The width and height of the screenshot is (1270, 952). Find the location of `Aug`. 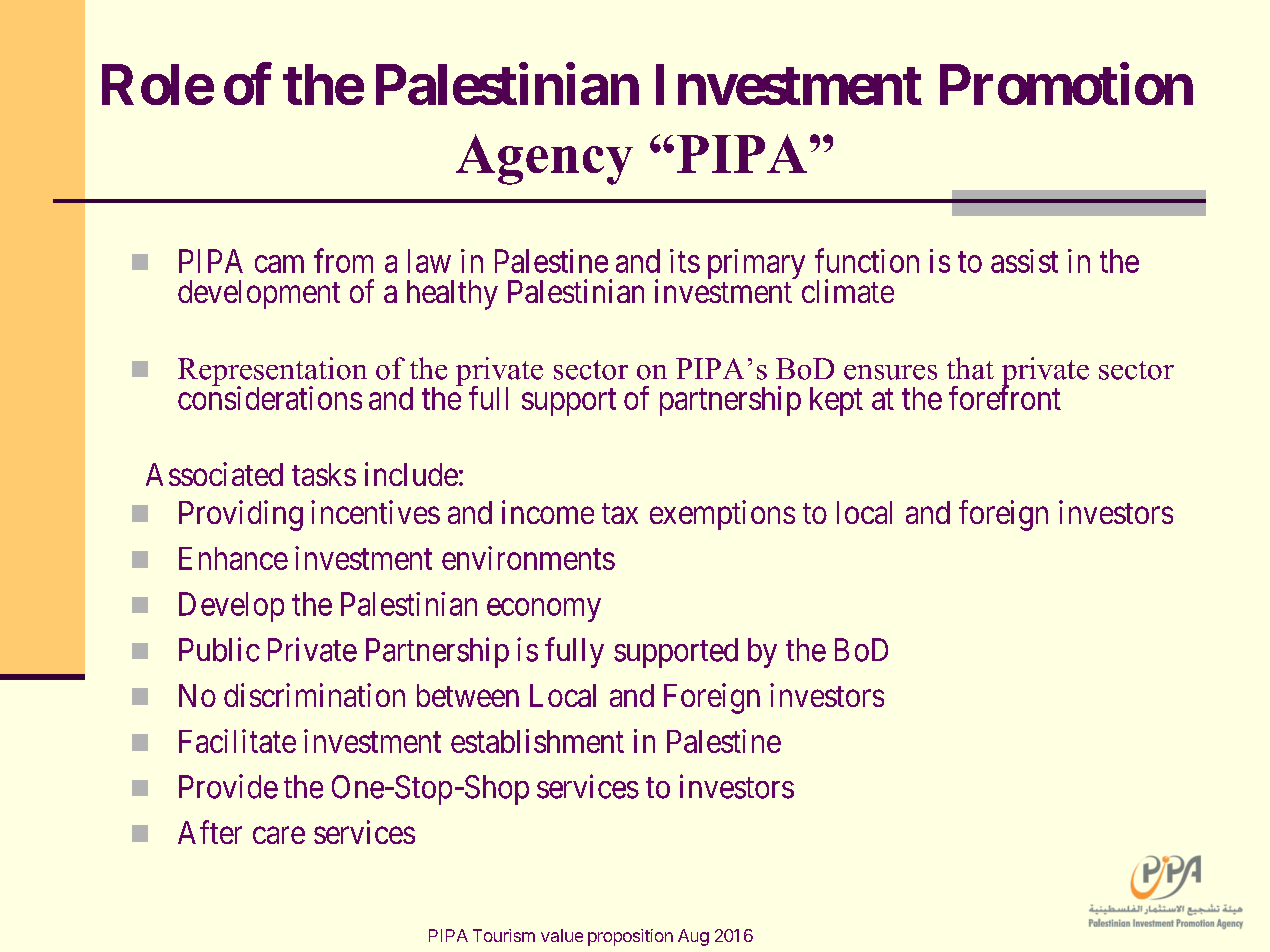

Aug is located at coordinates (693, 937).
